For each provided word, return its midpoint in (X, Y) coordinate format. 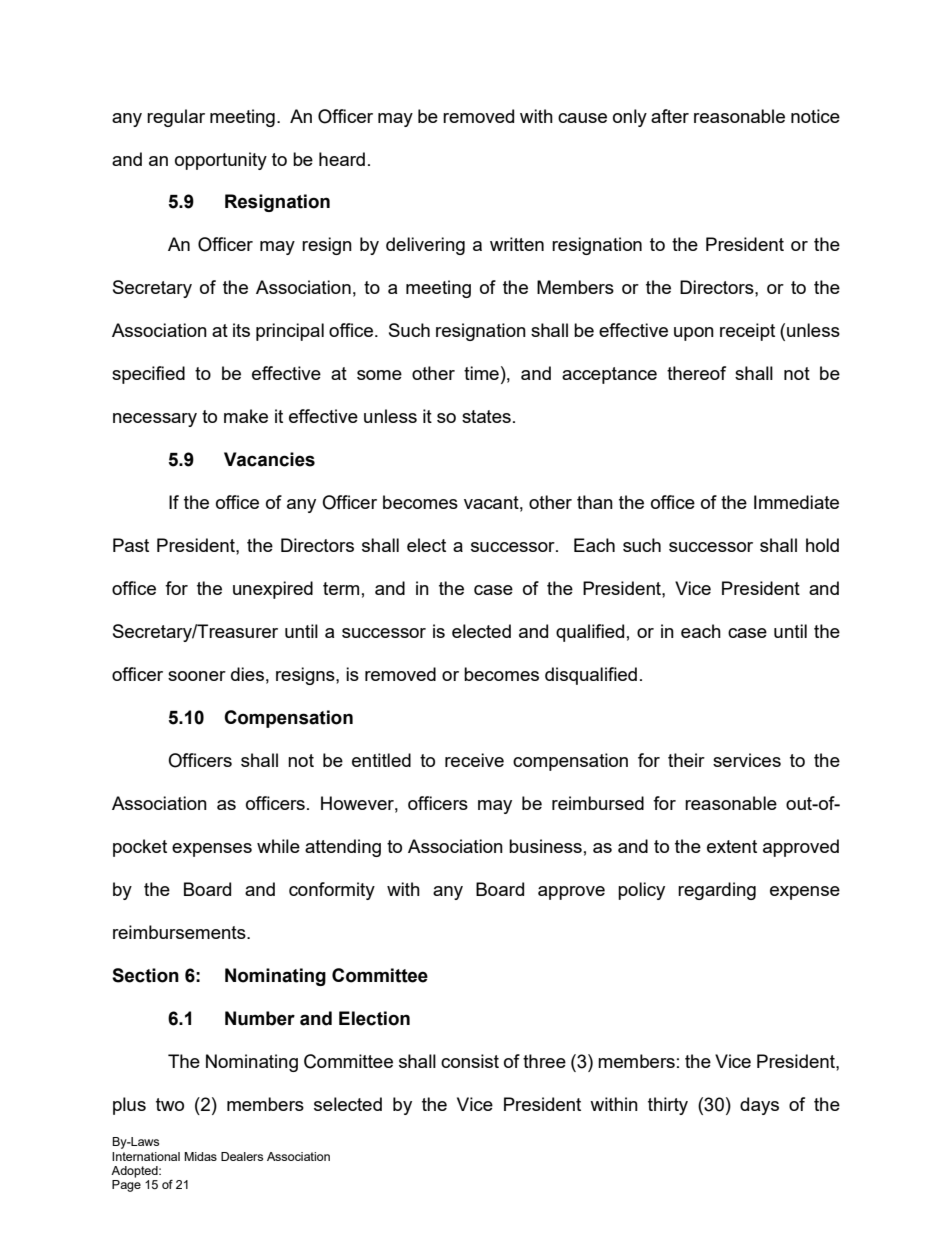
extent (732, 846)
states (486, 416)
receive (474, 760)
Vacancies (269, 459)
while (278, 846)
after (670, 116)
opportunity (221, 161)
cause (582, 118)
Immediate (796, 502)
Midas (200, 1156)
